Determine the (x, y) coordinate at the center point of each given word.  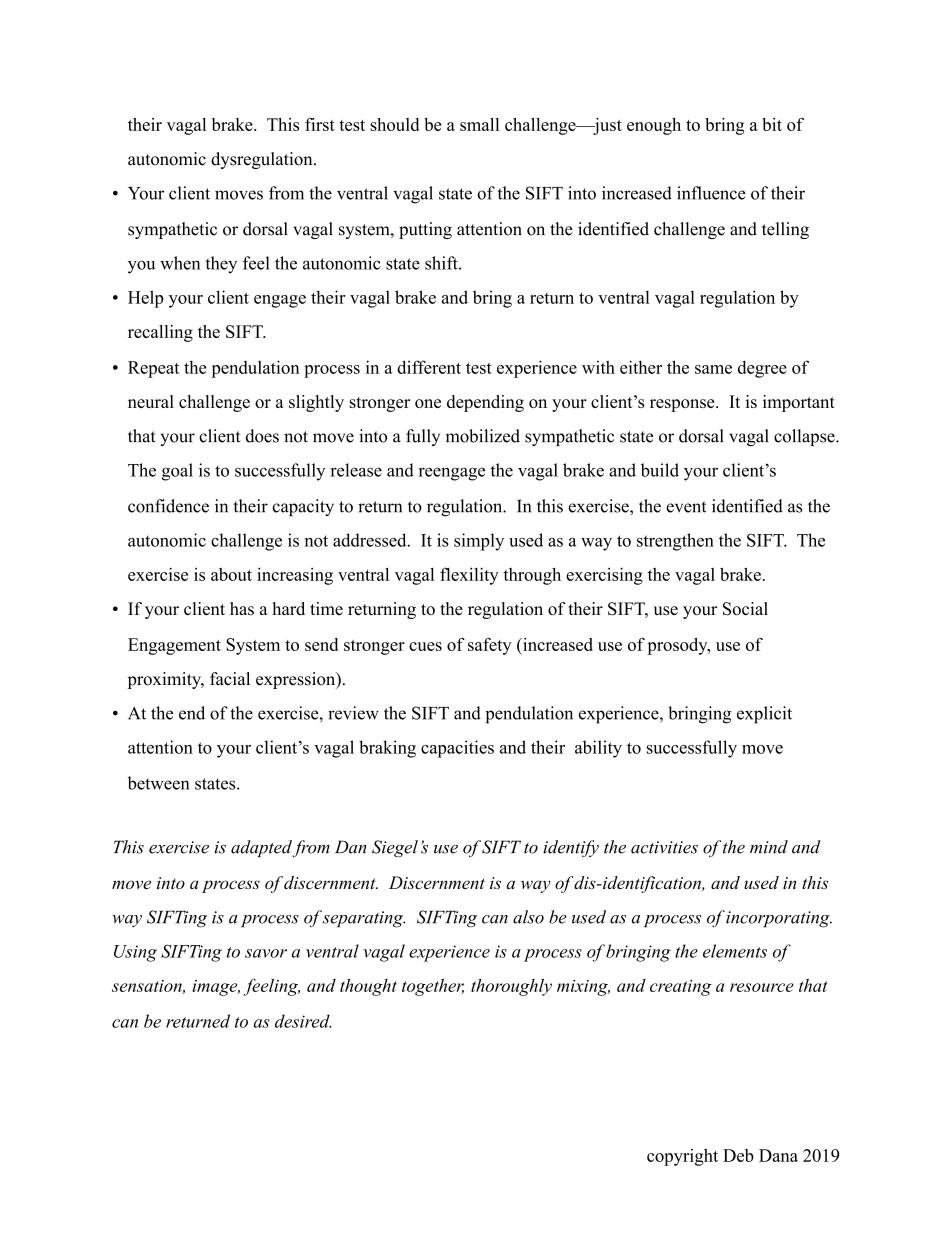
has (242, 608)
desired (303, 1021)
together (433, 987)
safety (490, 646)
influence (711, 193)
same (713, 369)
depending (485, 403)
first (320, 124)
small (479, 124)
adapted (262, 848)
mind (769, 847)
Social (745, 609)
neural (151, 401)
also (528, 917)
